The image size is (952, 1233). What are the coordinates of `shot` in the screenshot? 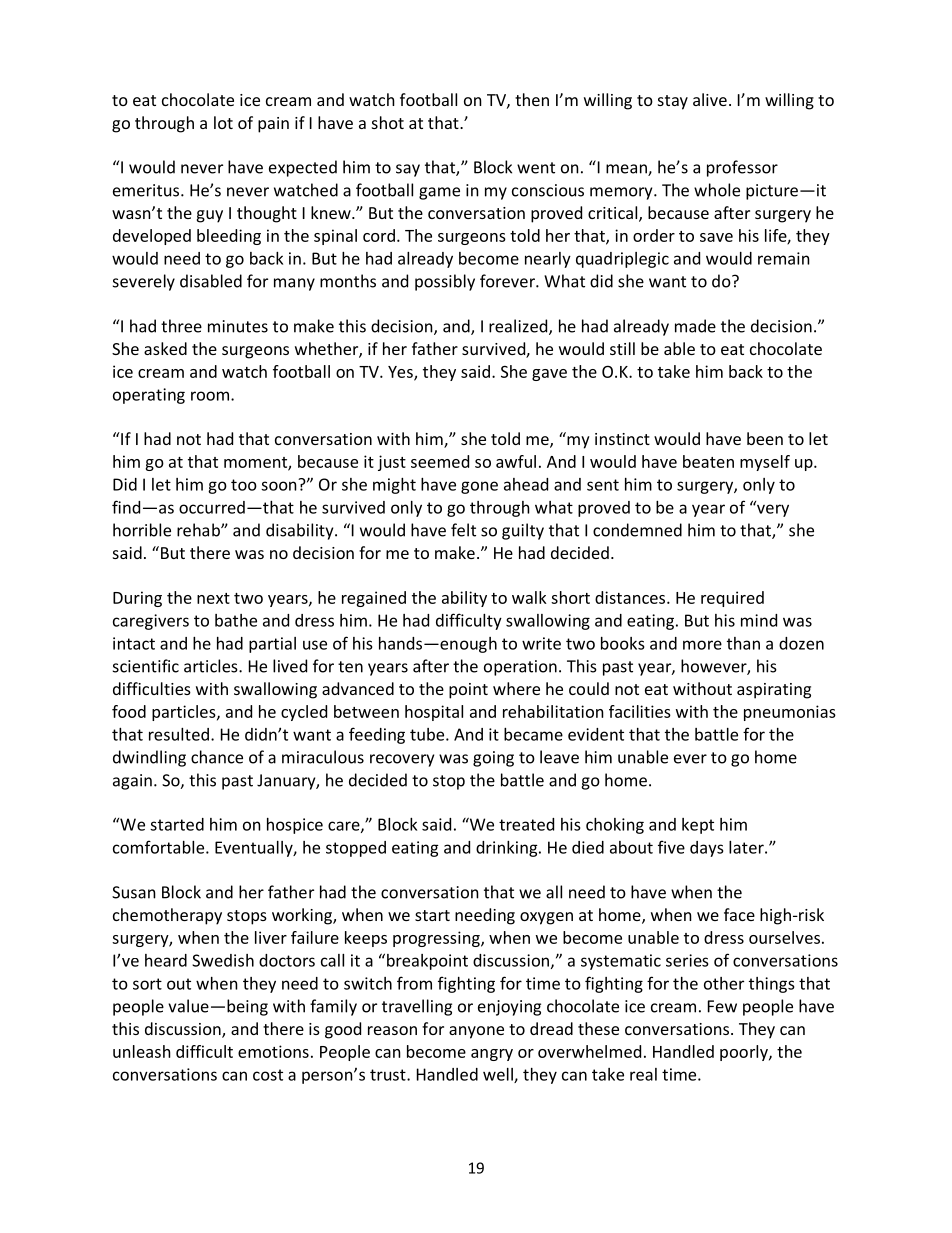 It's located at (388, 122).
